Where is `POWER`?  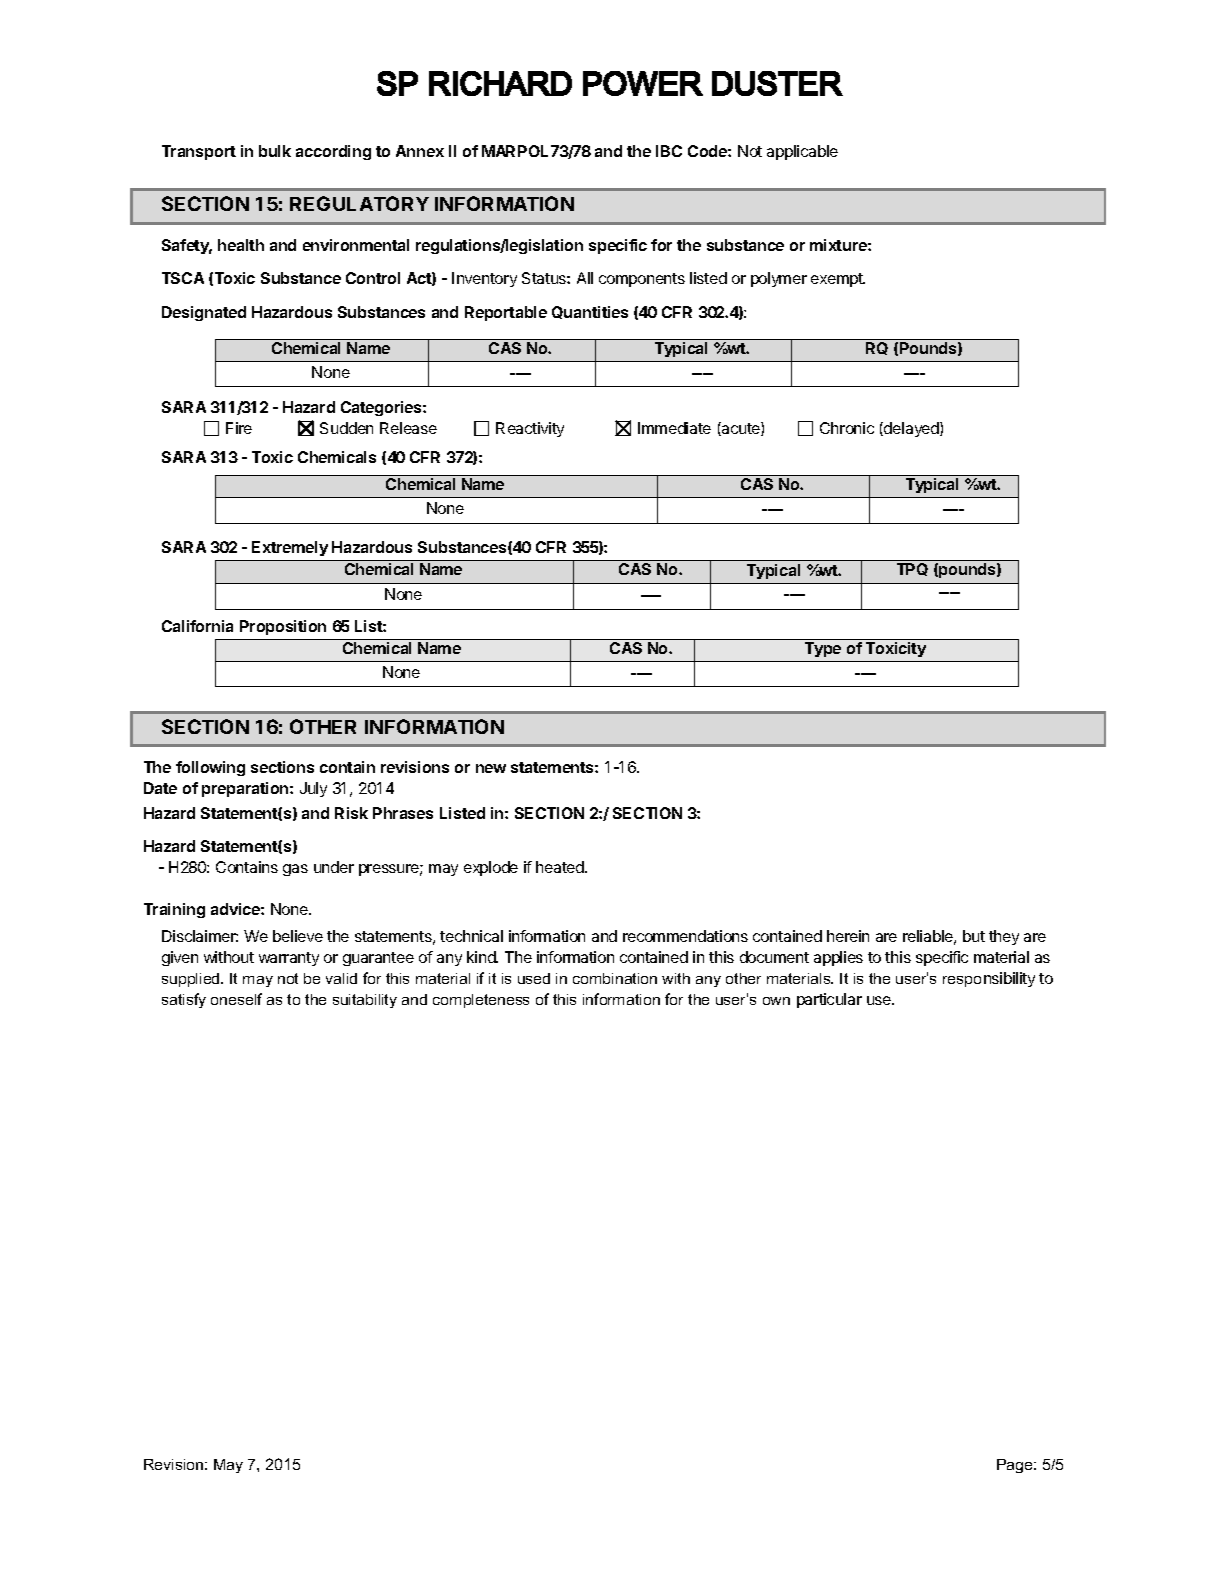
POWER is located at coordinates (643, 83).
